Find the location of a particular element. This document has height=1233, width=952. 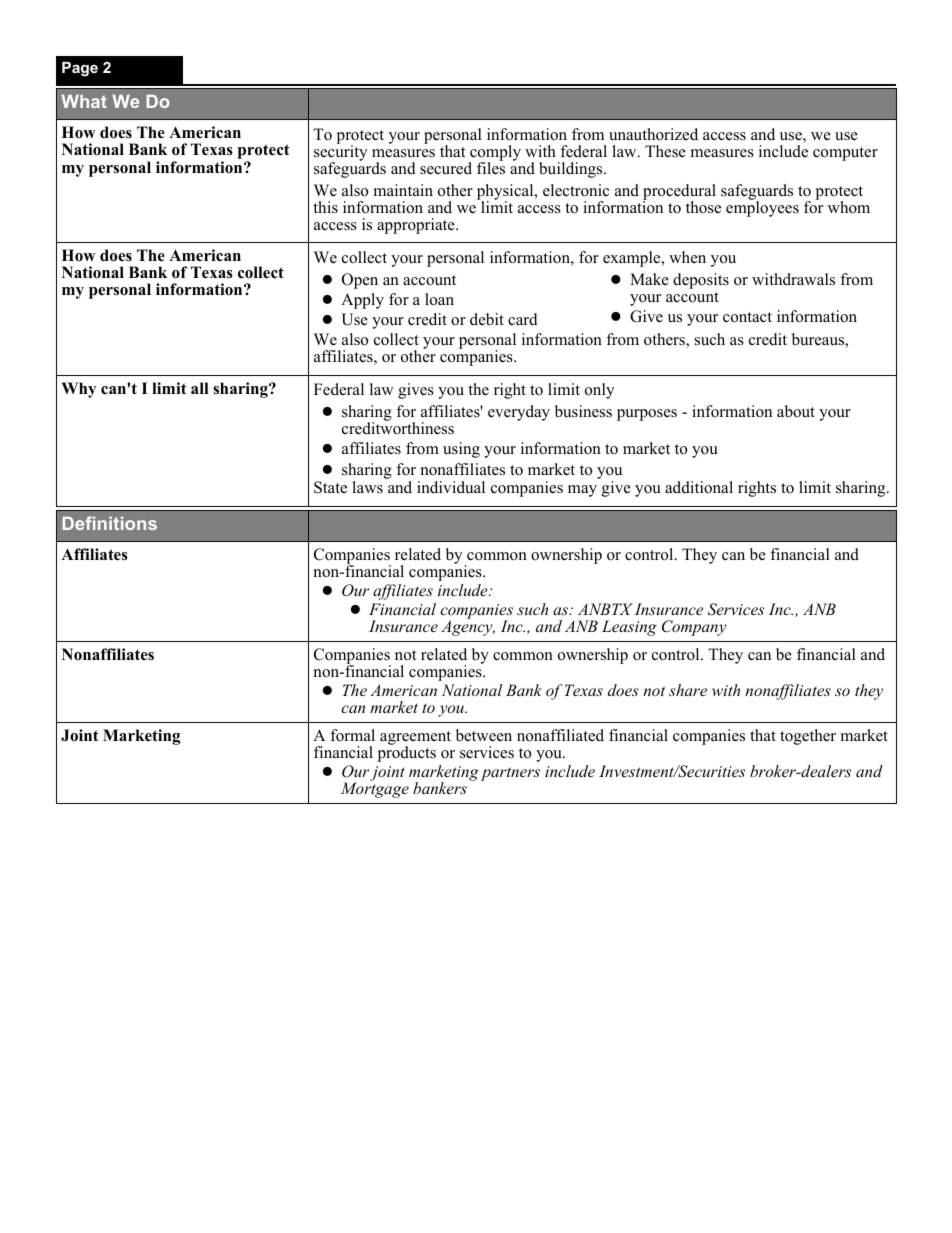

debit is located at coordinates (487, 319).
